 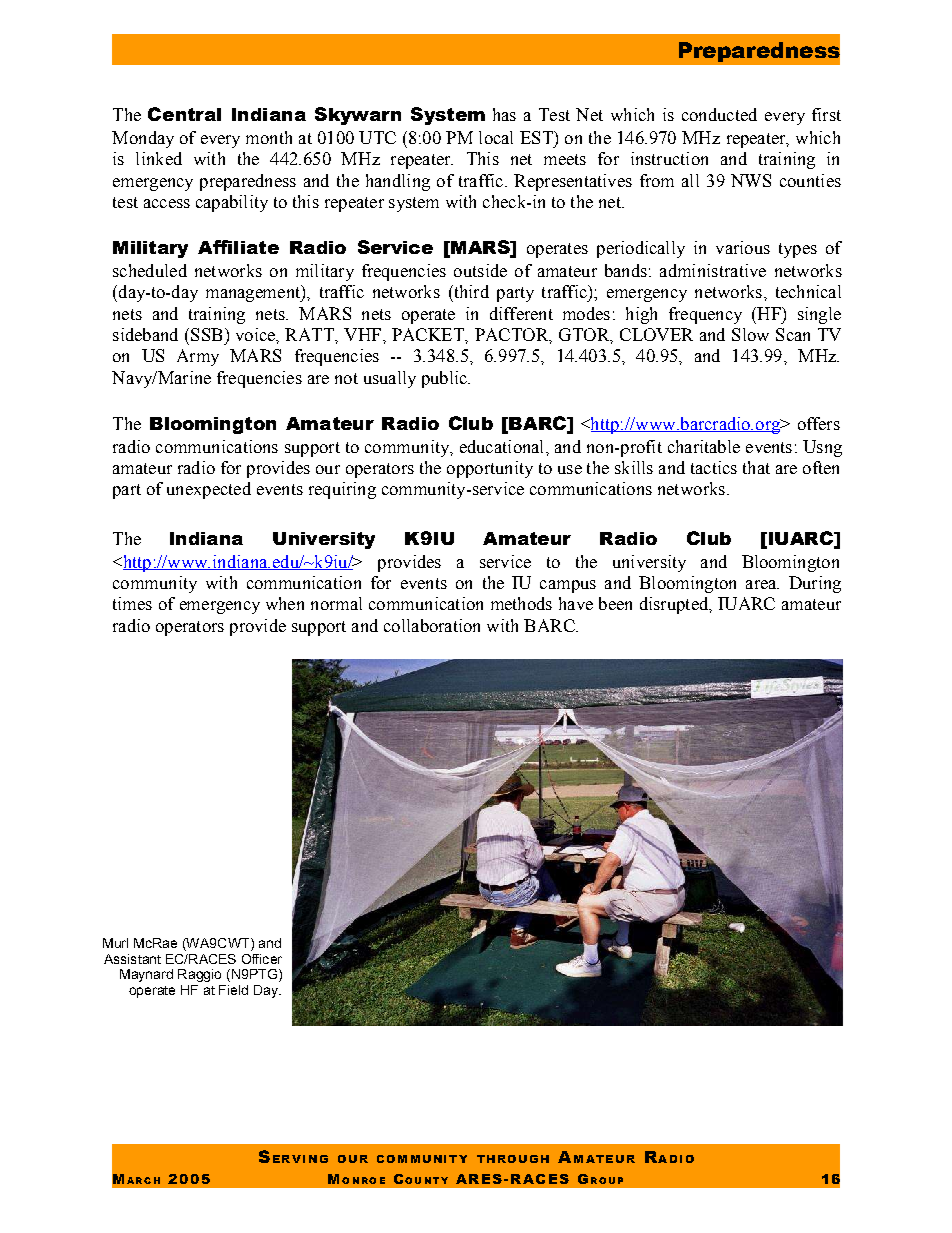 I want to click on Central, so click(x=184, y=114).
